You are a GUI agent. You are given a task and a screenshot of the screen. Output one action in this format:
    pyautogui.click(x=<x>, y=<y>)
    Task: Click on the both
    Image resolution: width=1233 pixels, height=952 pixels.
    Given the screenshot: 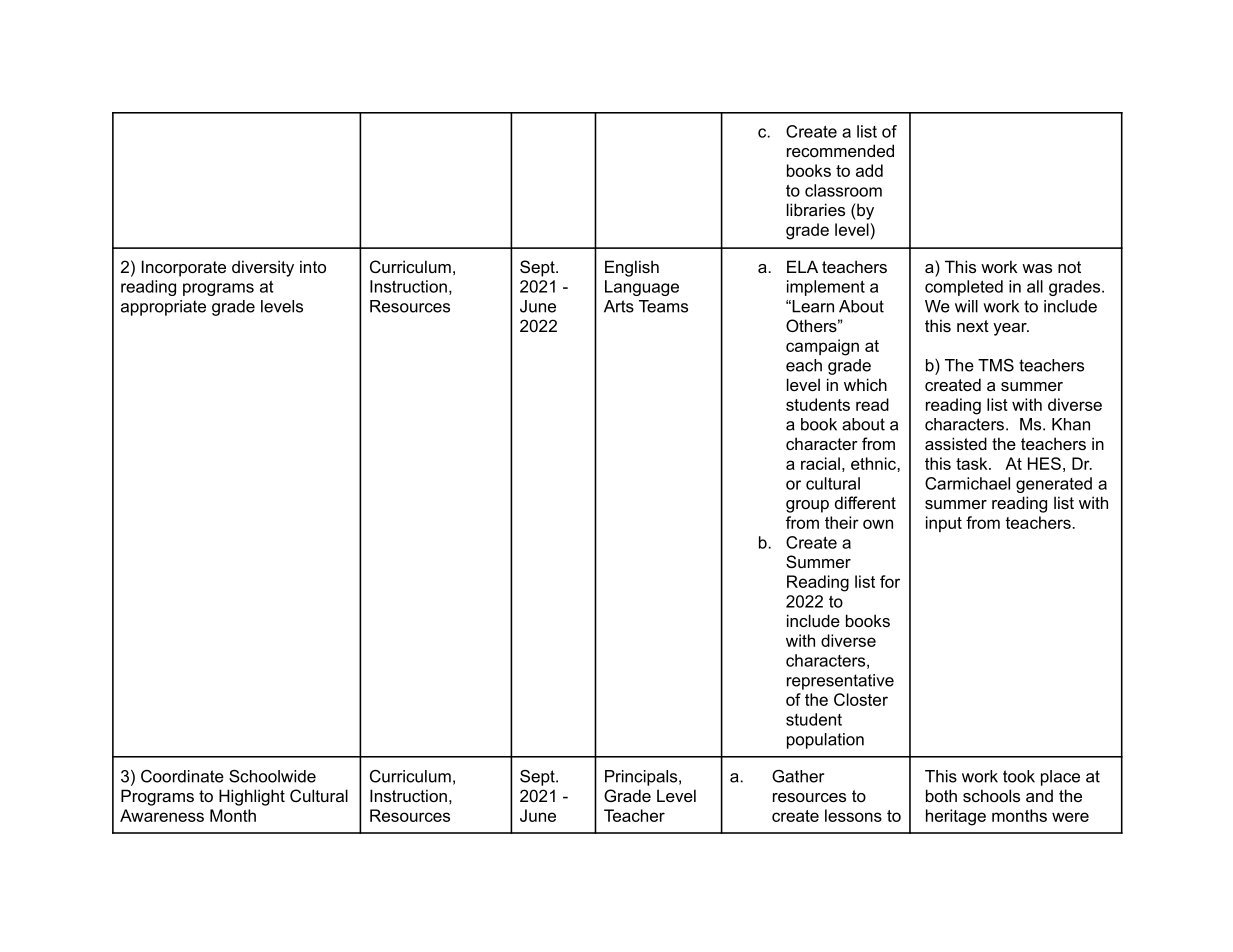 What is the action you would take?
    pyautogui.click(x=941, y=795)
